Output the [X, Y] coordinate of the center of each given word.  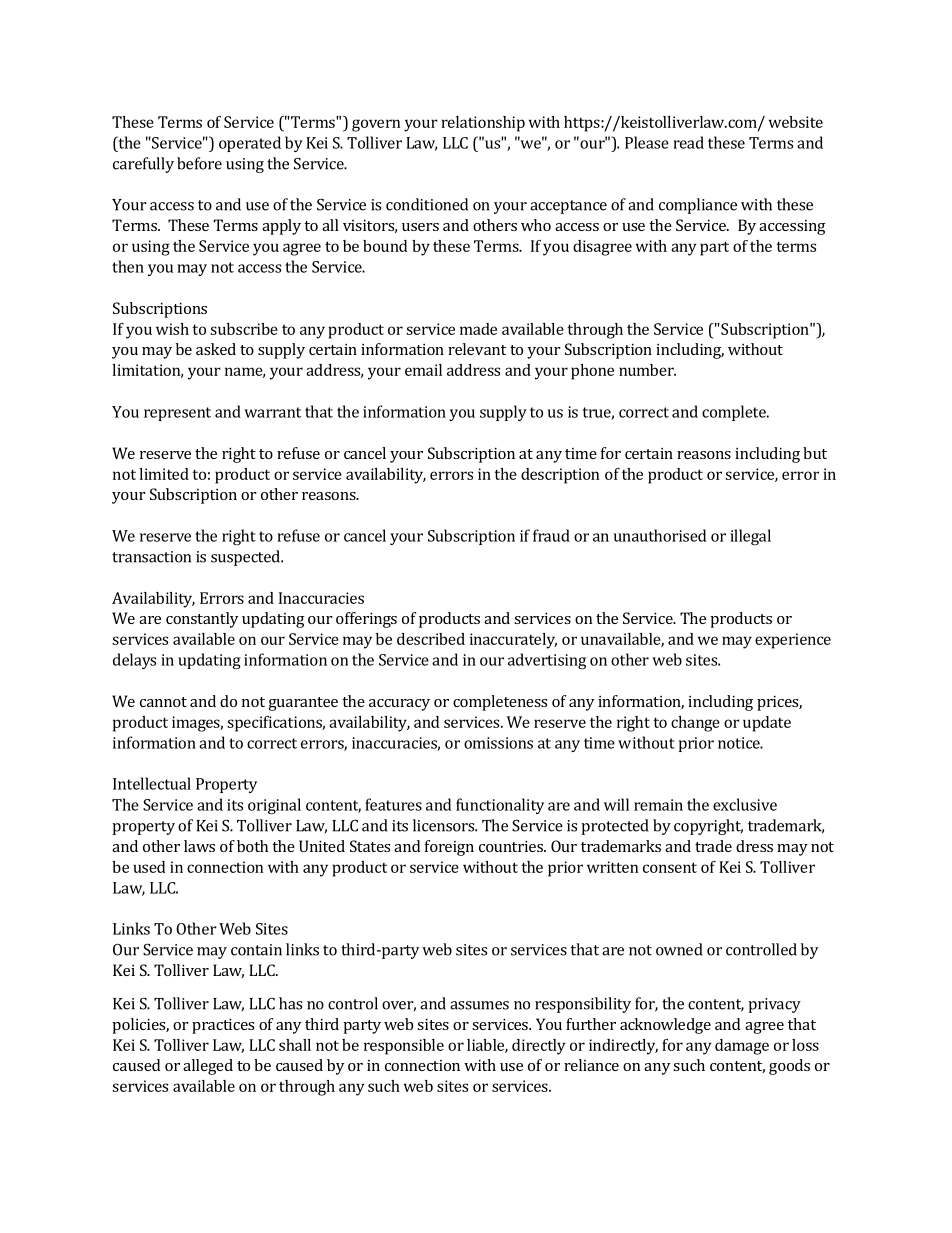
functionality [500, 806]
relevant [477, 349]
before [199, 163]
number [647, 370]
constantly [202, 620]
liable [486, 1046]
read [688, 142]
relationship [483, 124]
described [431, 639]
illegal [750, 537]
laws [199, 846]
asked [216, 349]
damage [742, 1047]
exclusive [745, 804]
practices [223, 1026]
